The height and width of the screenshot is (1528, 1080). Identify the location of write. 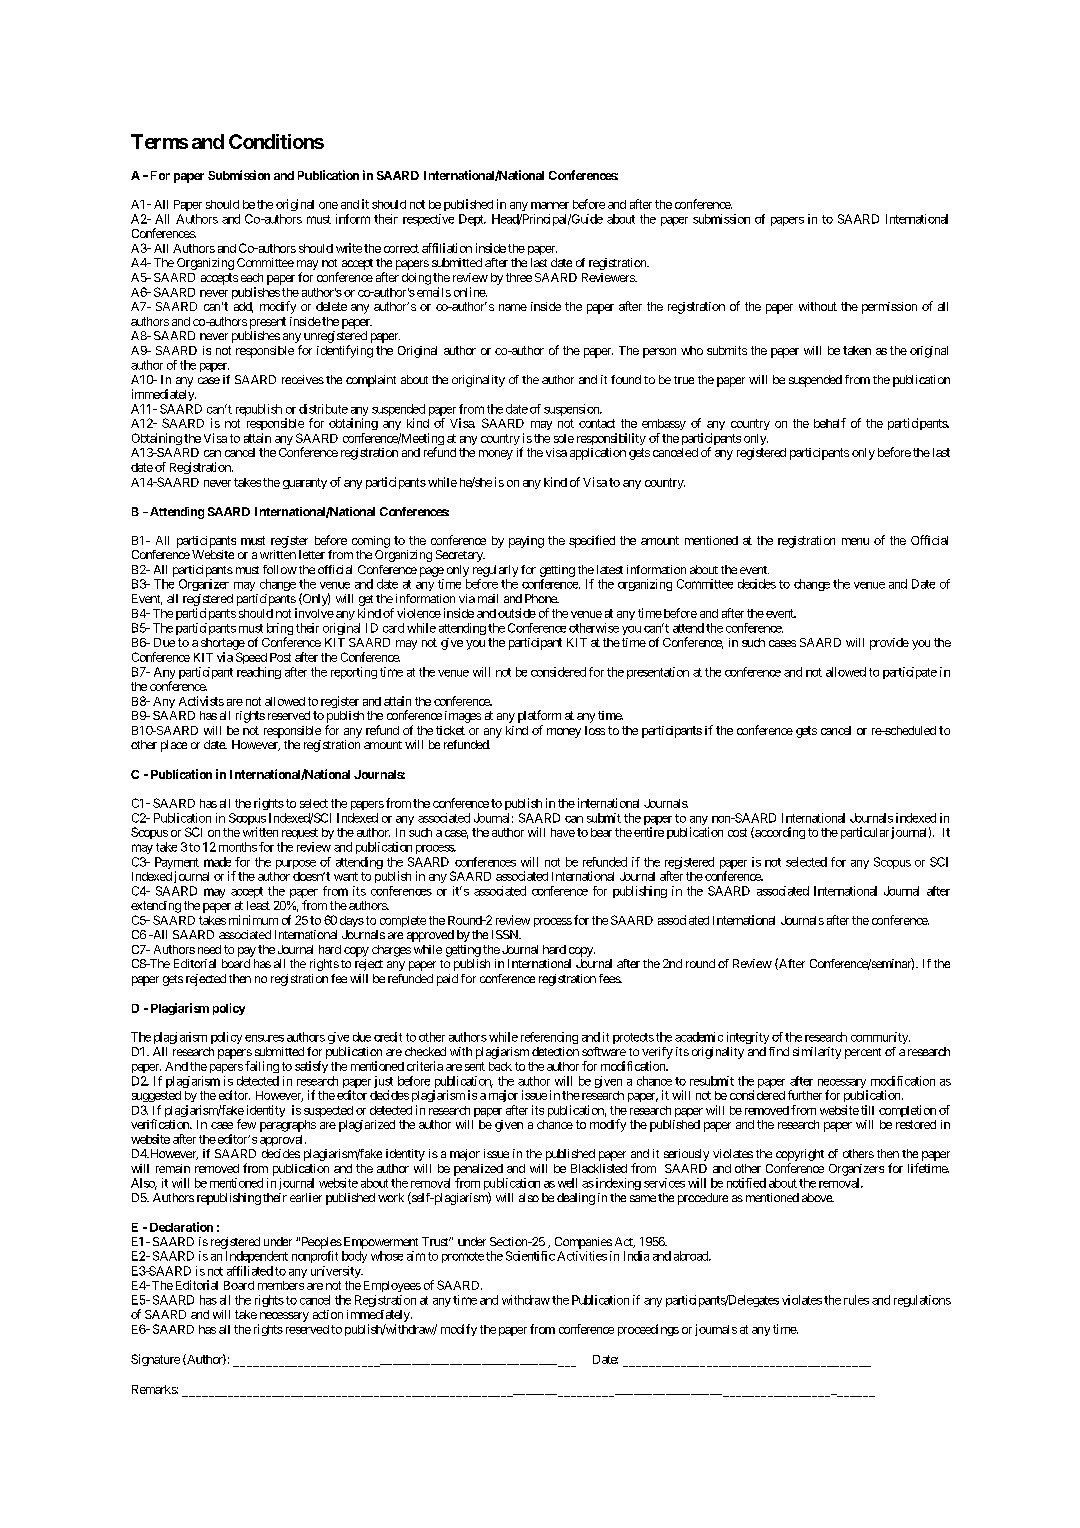
(349, 248).
